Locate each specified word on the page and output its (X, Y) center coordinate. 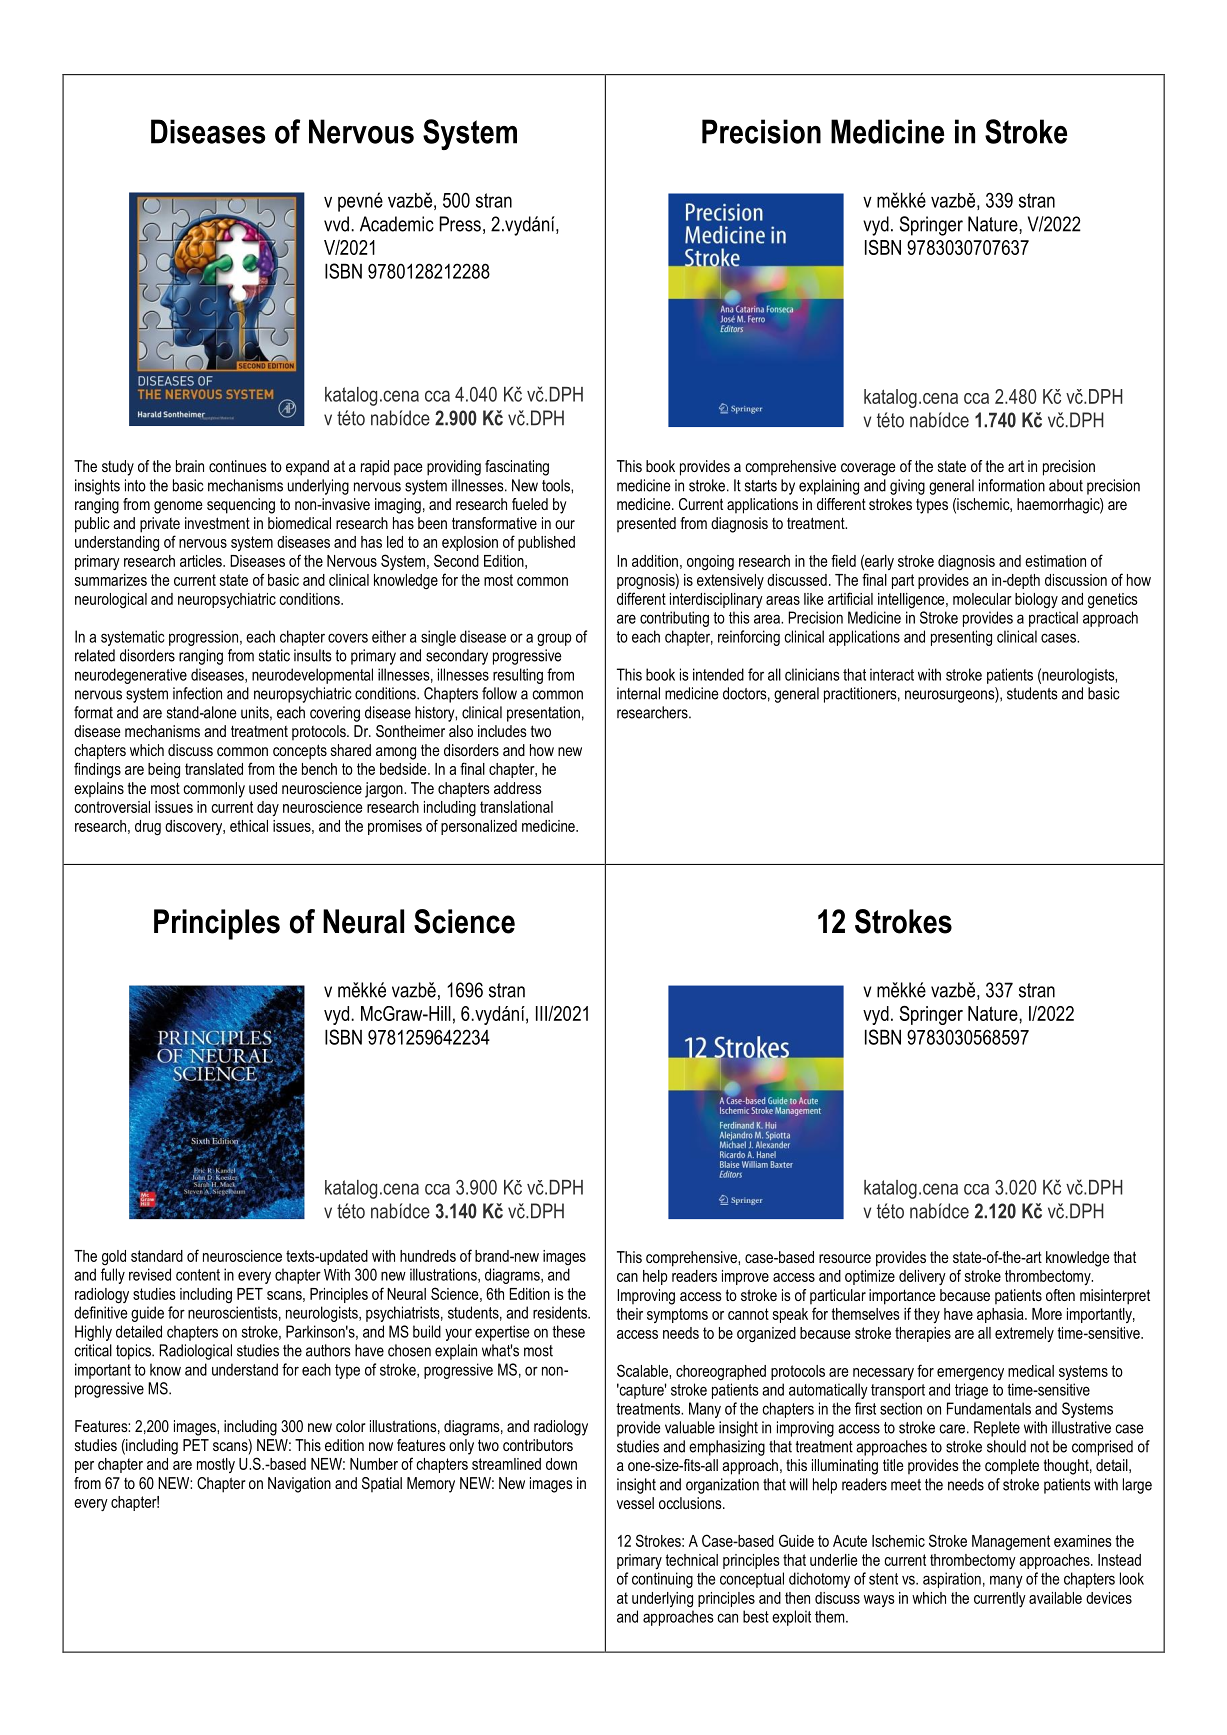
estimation (1055, 561)
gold (114, 1257)
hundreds (428, 1256)
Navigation (299, 1485)
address (518, 788)
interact (892, 674)
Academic (397, 224)
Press (460, 224)
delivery (922, 1277)
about (1066, 485)
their (629, 1314)
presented (646, 524)
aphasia (1001, 1315)
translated (214, 769)
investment (217, 523)
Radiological (195, 1352)
